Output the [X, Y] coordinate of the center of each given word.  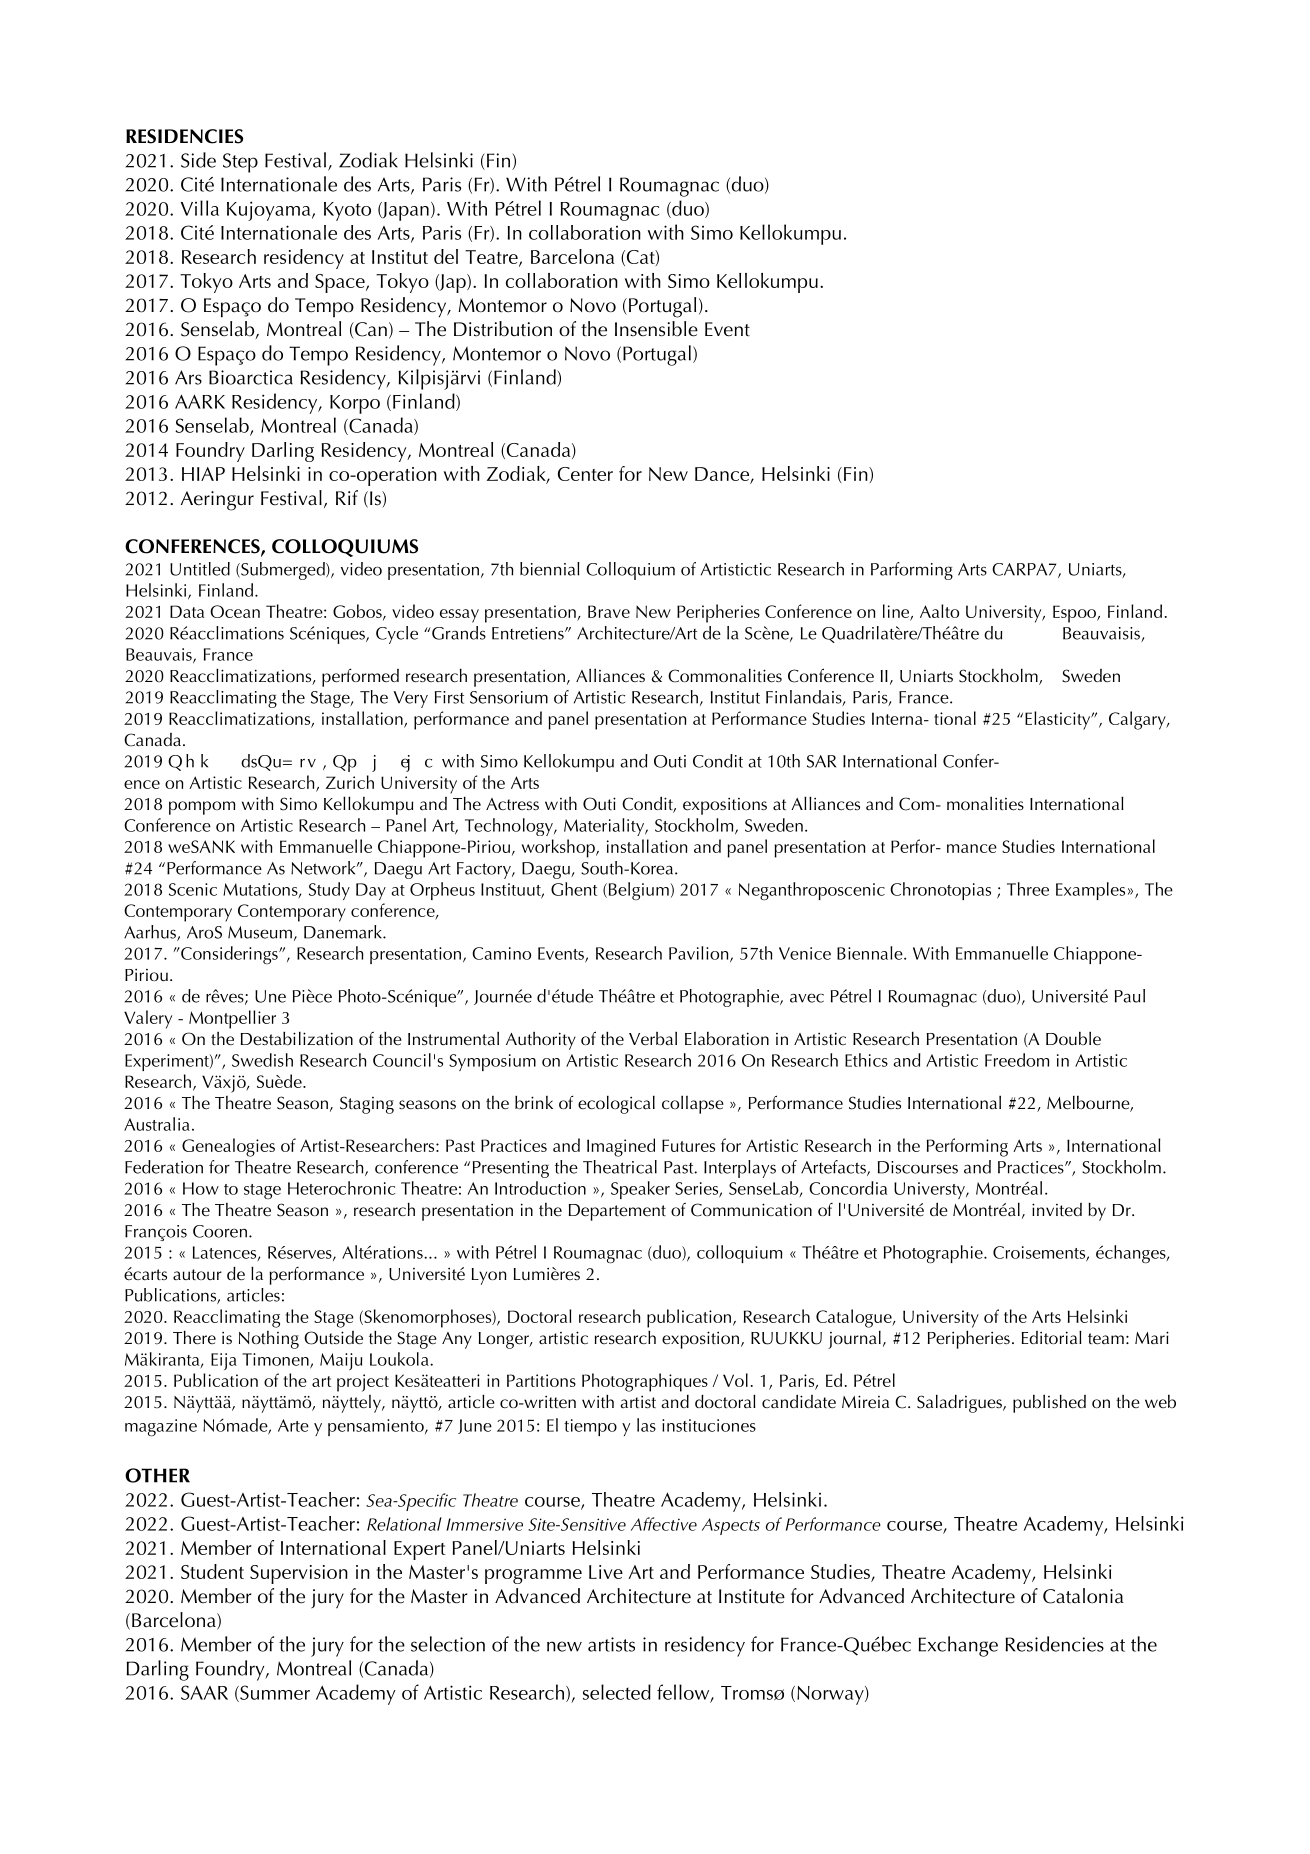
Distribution [503, 329]
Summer [274, 1693]
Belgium [637, 891]
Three [1028, 889]
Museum [260, 932]
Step [240, 163]
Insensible [656, 329]
